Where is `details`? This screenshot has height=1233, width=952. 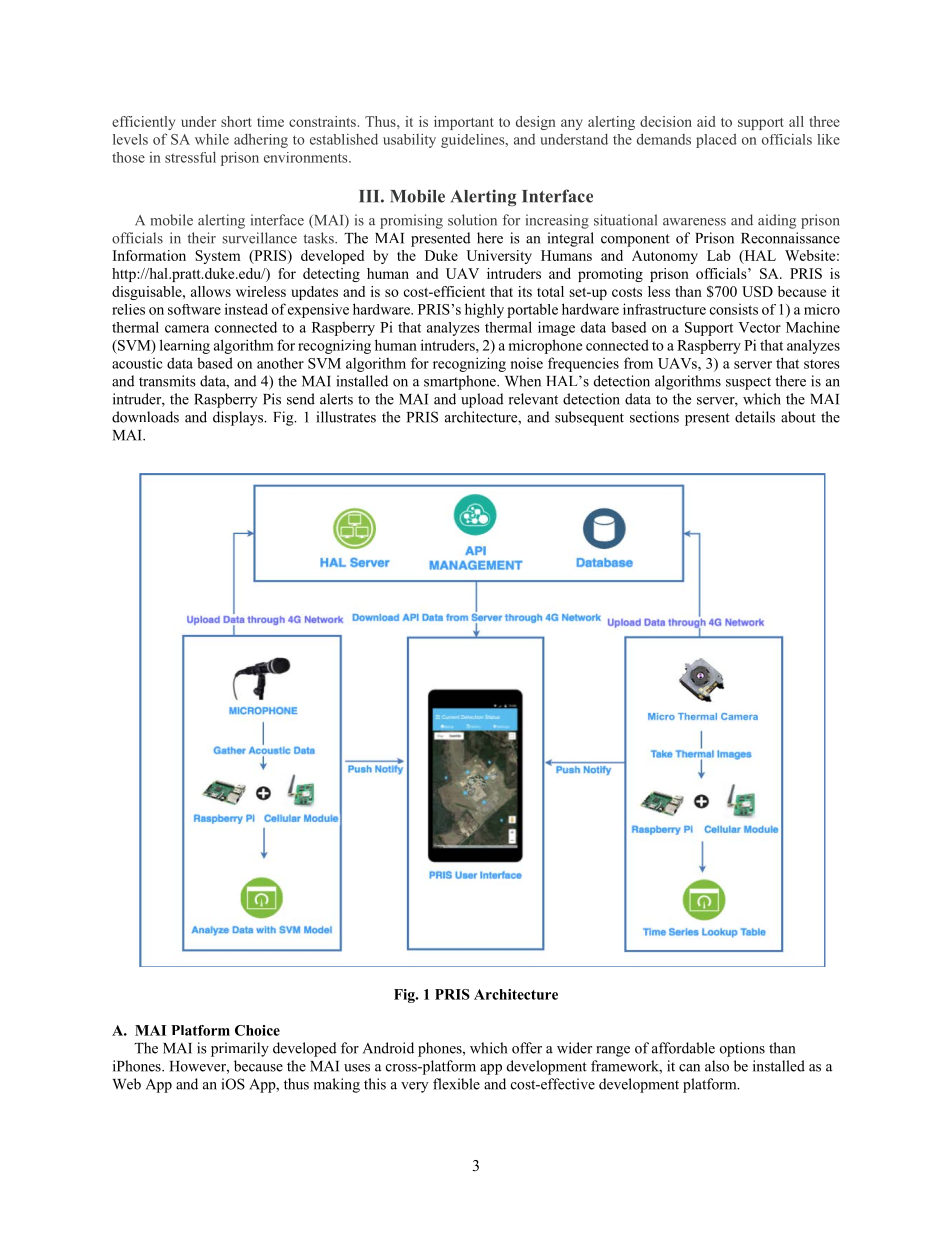
details is located at coordinates (755, 417).
